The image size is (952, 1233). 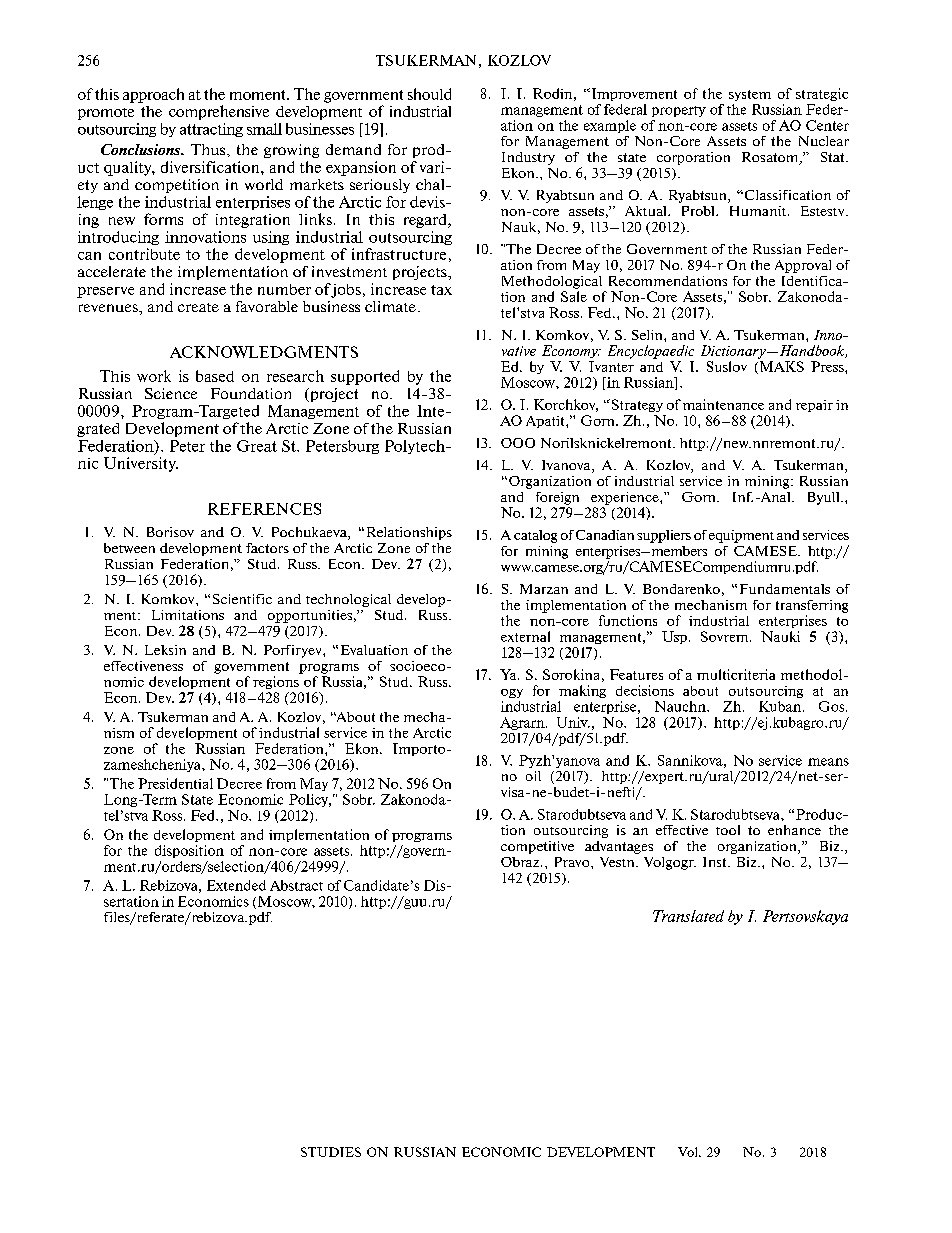 I want to click on Extended, so click(x=236, y=885).
